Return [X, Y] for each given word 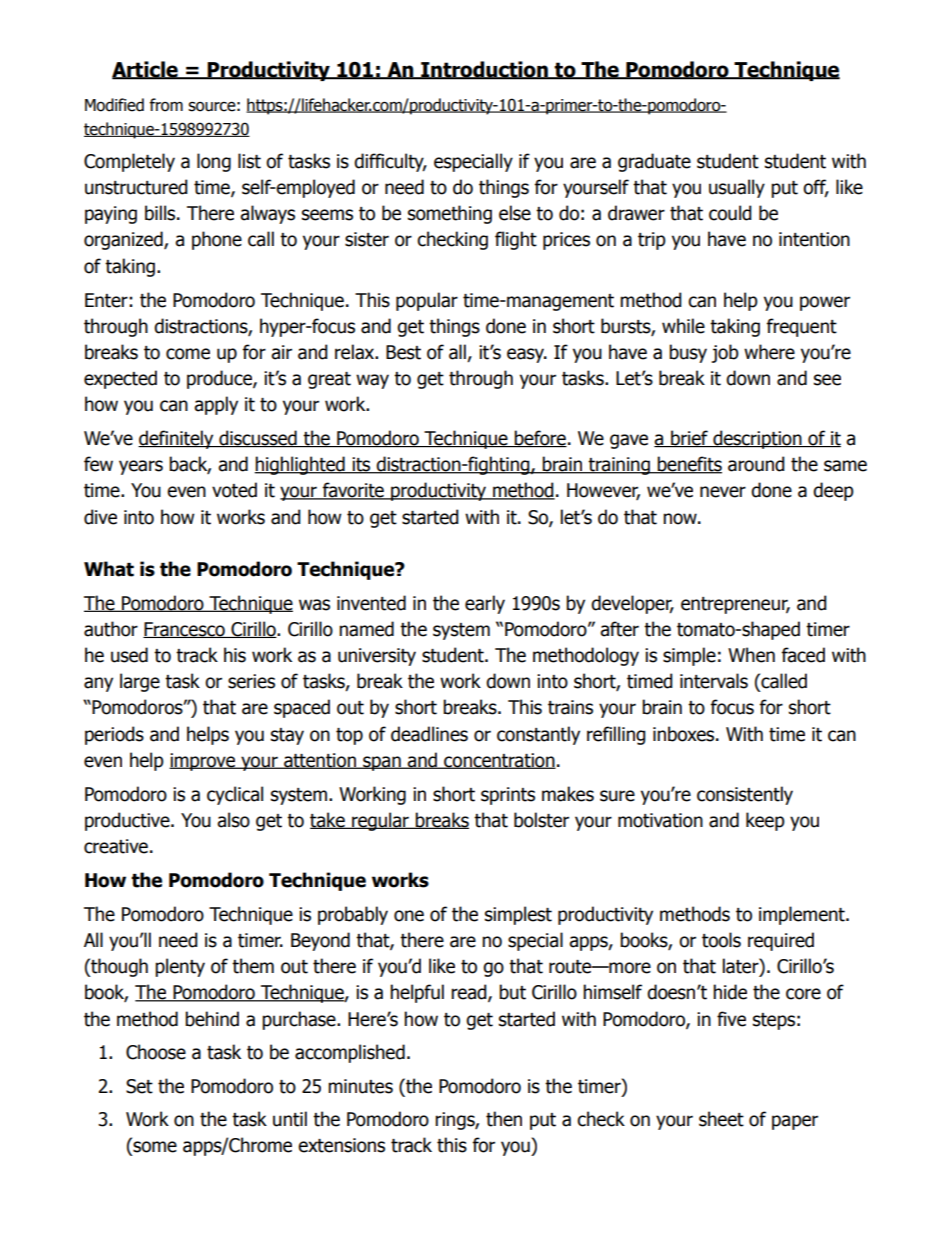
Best [403, 352]
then [504, 1119]
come [188, 354]
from [166, 105]
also [233, 820]
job [725, 353]
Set [139, 1086]
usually [737, 188]
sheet [721, 1119]
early [485, 604]
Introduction [484, 70]
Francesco [185, 630]
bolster [541, 820]
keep [765, 821]
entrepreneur [735, 605]
